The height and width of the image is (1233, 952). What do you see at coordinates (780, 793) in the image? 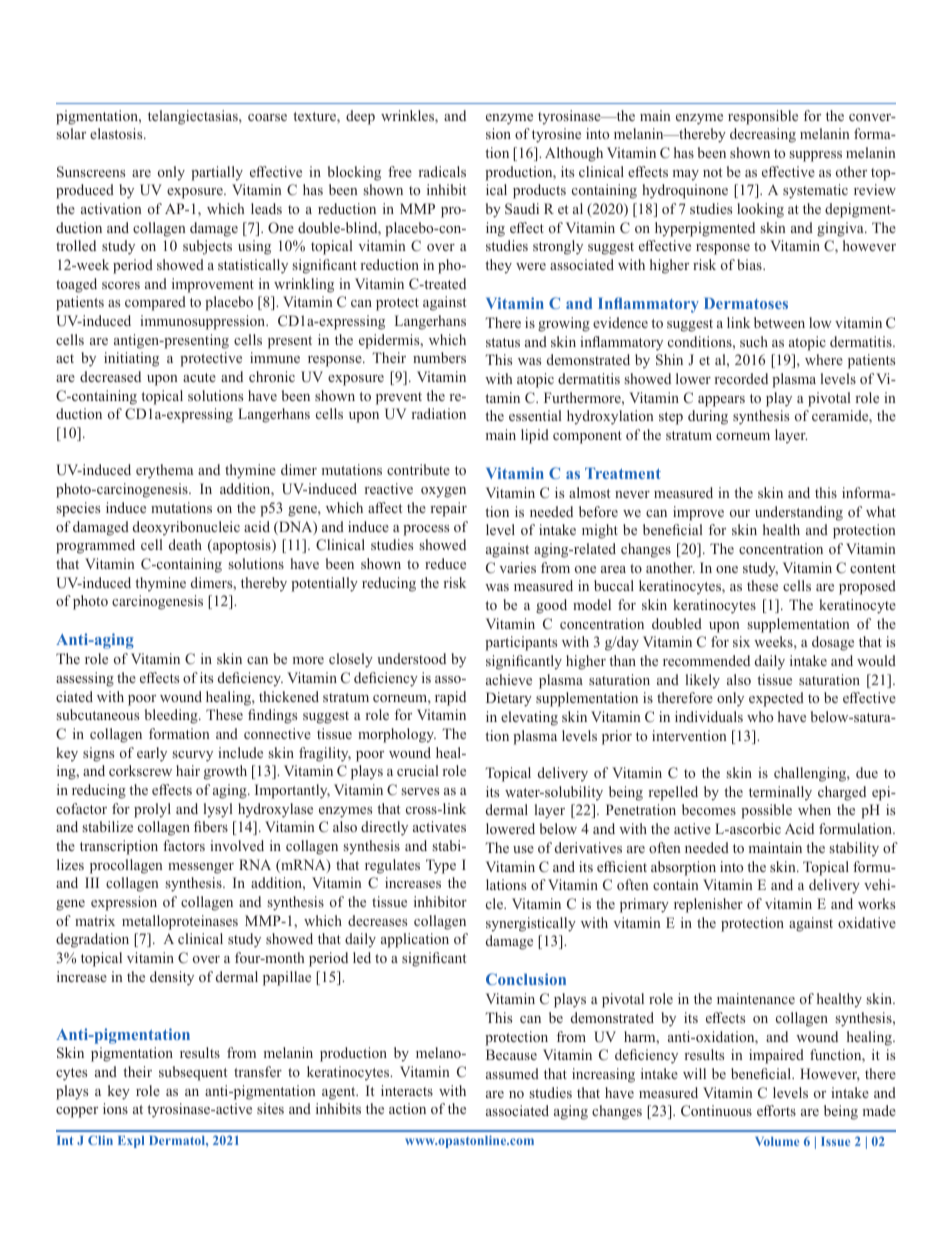
I see `terminally` at bounding box center [780, 793].
